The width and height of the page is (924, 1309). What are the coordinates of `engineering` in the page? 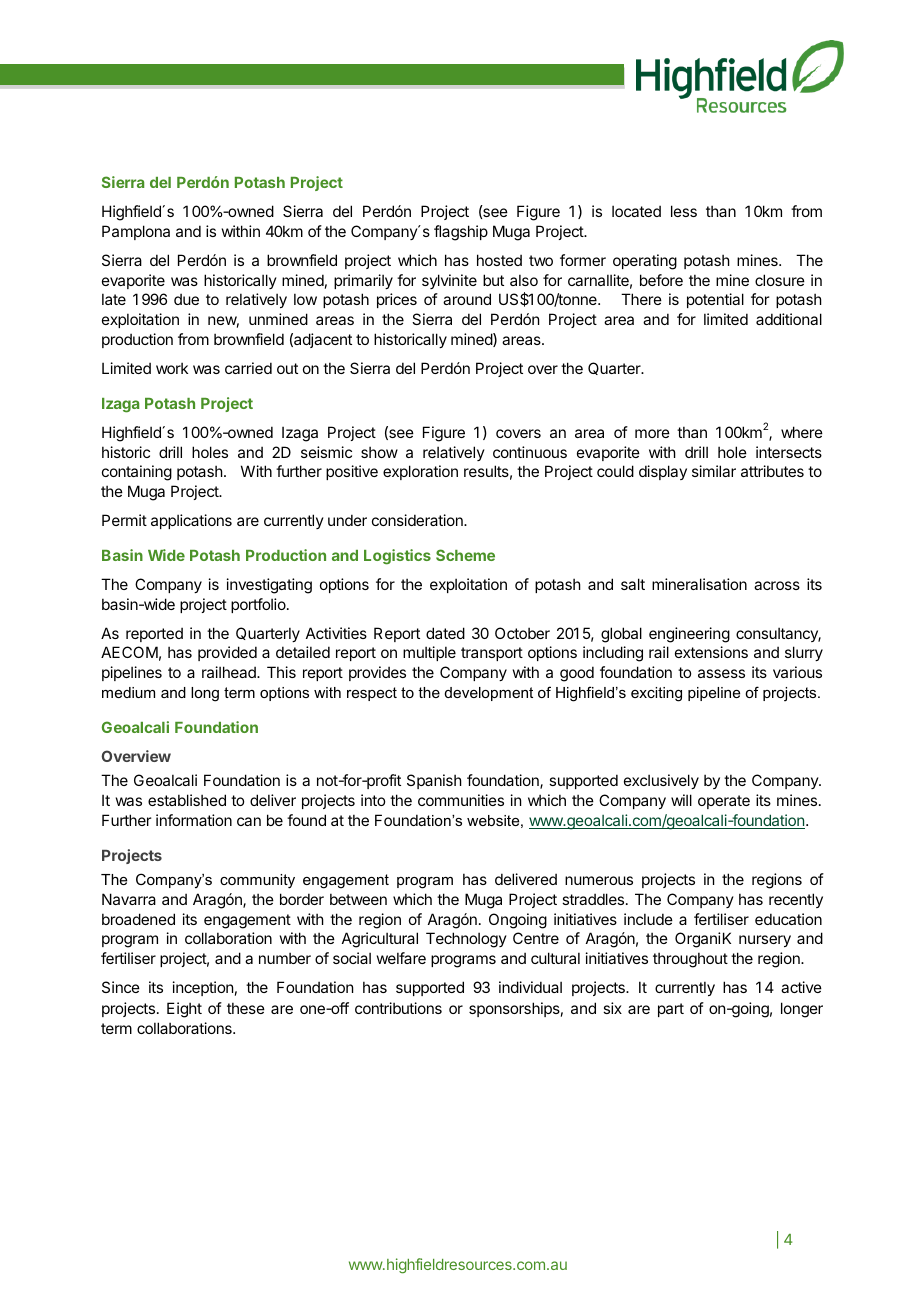 It's located at (689, 635).
